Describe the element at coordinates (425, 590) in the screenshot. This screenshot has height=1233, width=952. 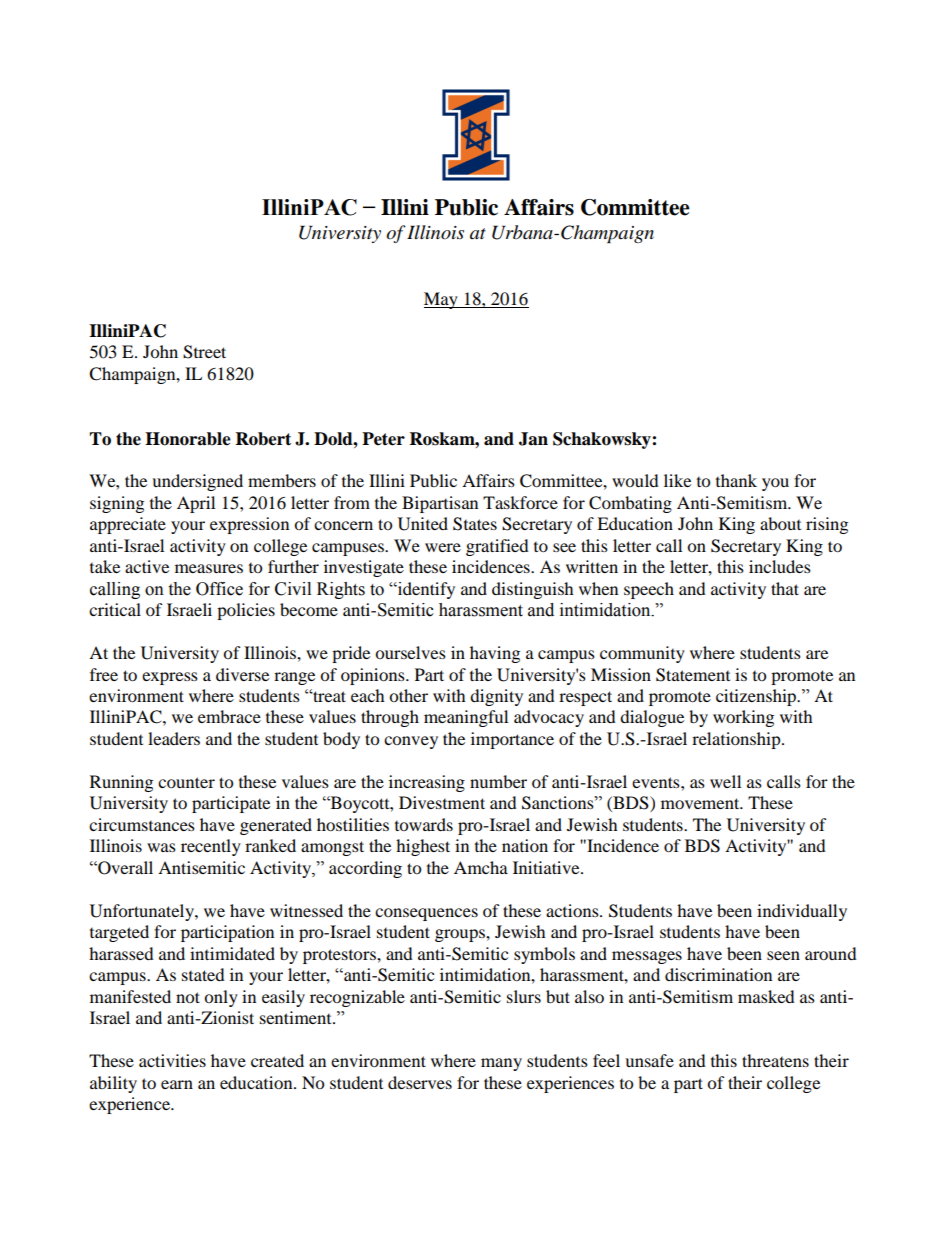
I see `identify` at that location.
